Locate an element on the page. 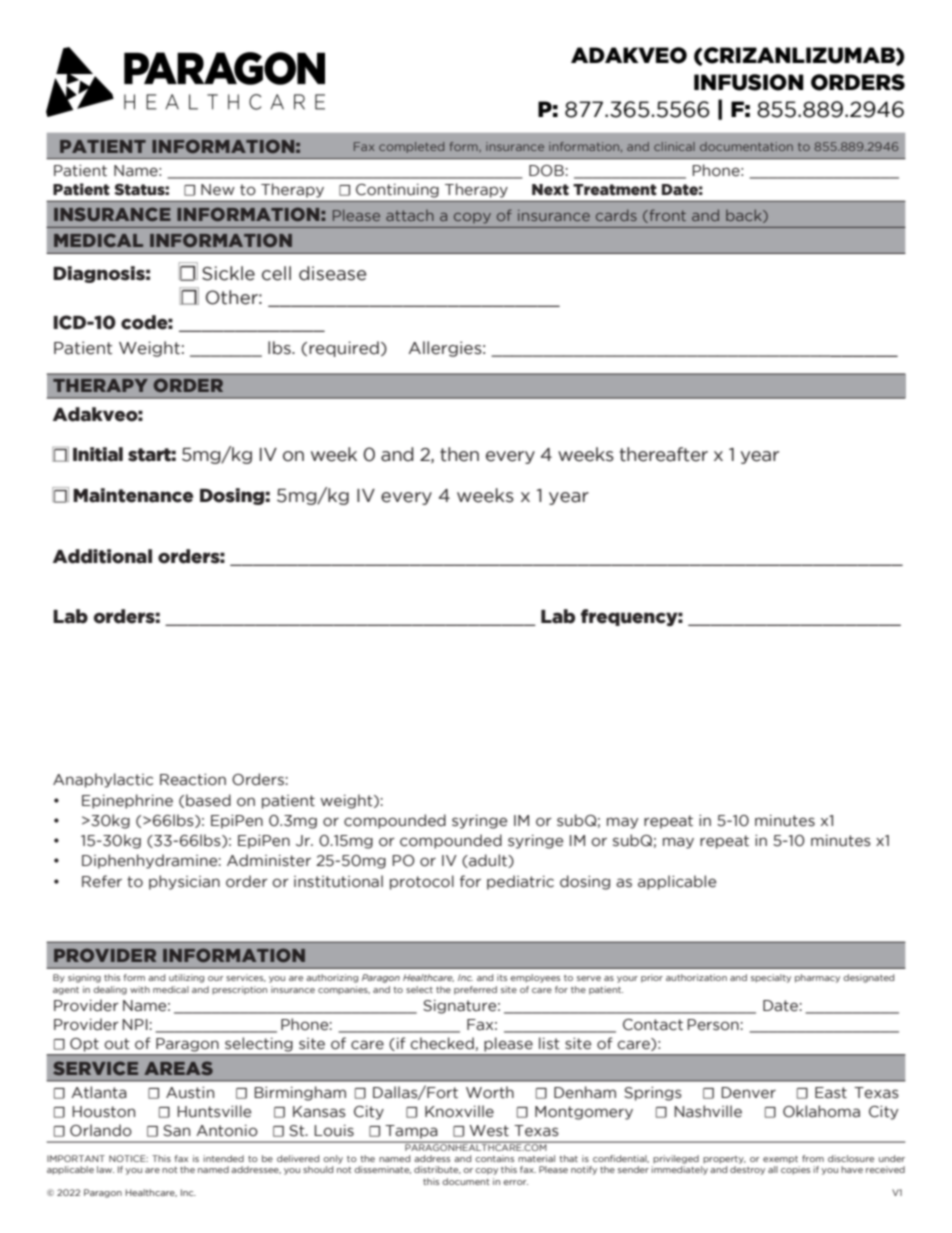 The width and height of the page is (952, 1233). physician is located at coordinates (184, 882).
